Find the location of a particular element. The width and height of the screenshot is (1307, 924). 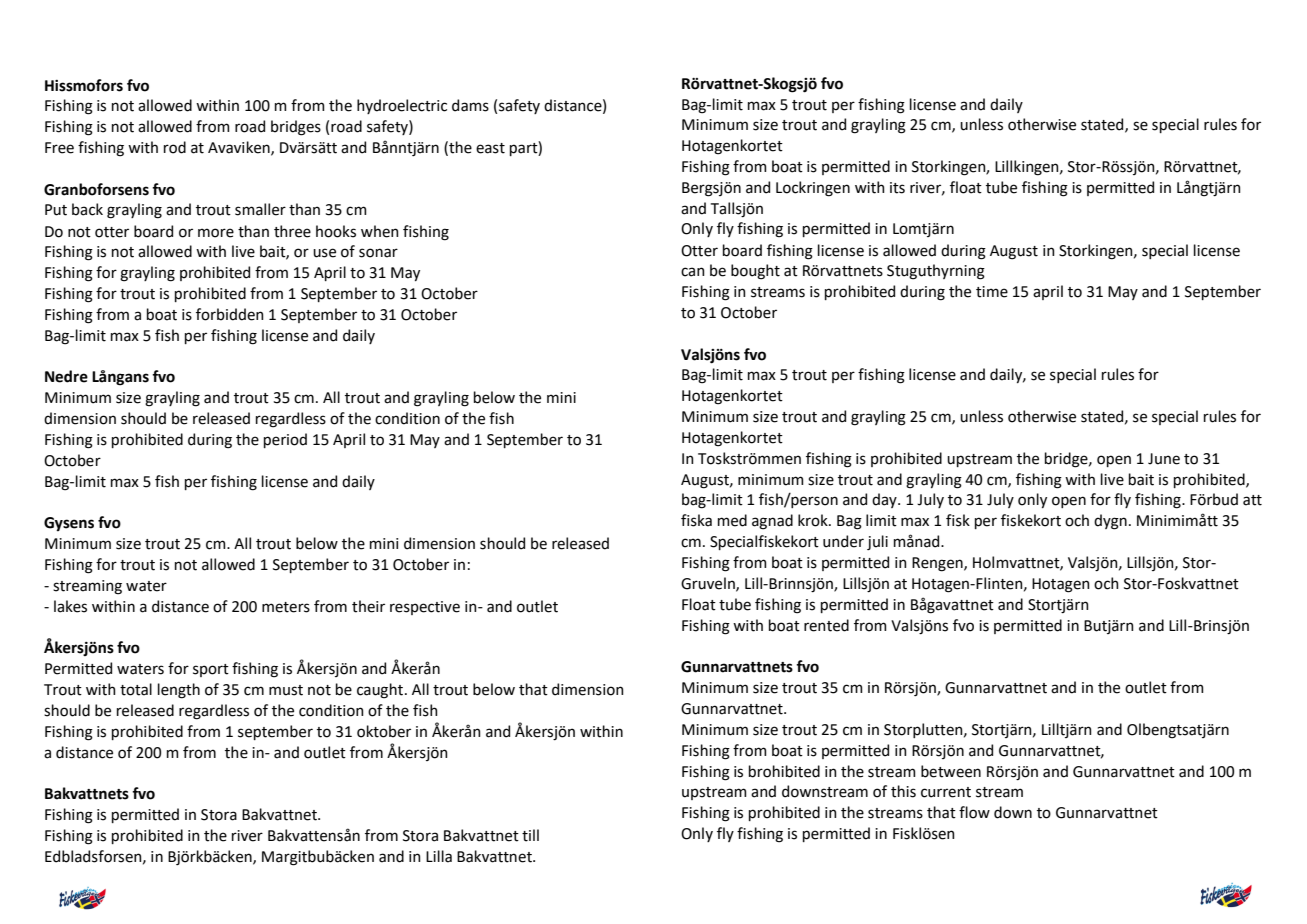

respective is located at coordinates (425, 608).
